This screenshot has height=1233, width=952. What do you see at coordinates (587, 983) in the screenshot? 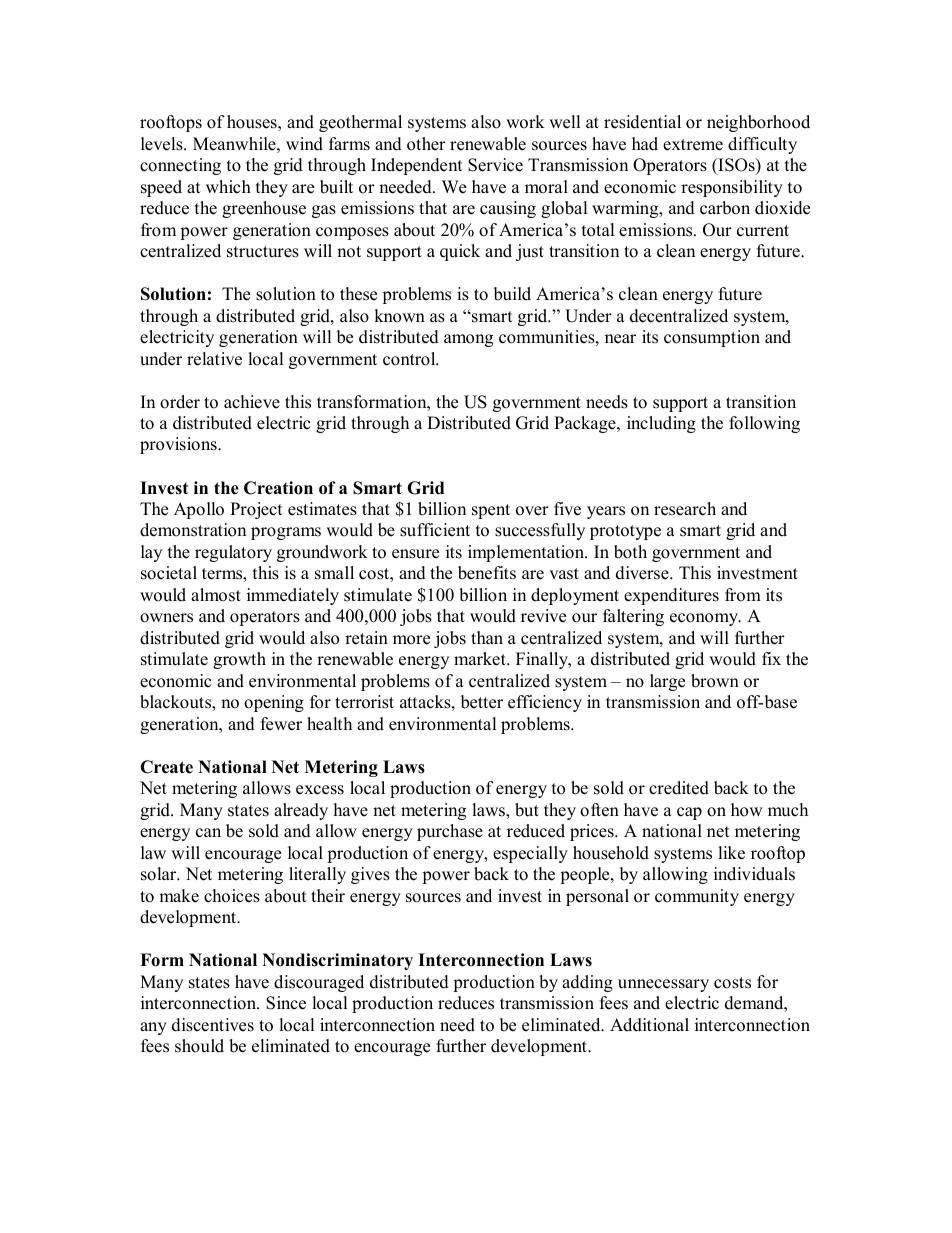
I see `adding` at bounding box center [587, 983].
